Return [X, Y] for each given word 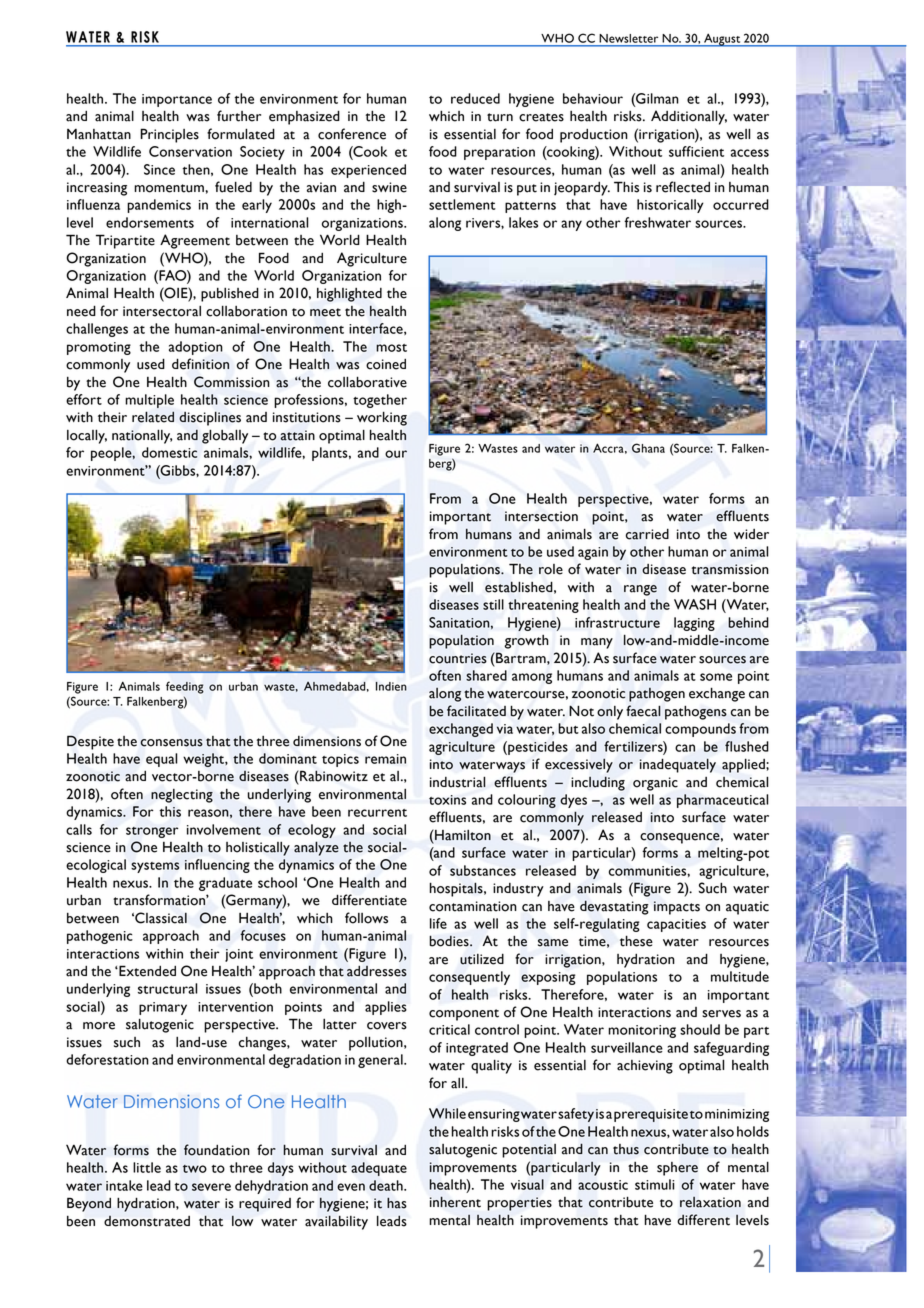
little [147, 1167]
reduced [475, 98]
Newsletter [629, 38]
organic [655, 784]
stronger [152, 832]
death [387, 1185]
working [382, 418]
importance [177, 100]
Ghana [648, 448]
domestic [169, 452]
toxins [447, 800]
